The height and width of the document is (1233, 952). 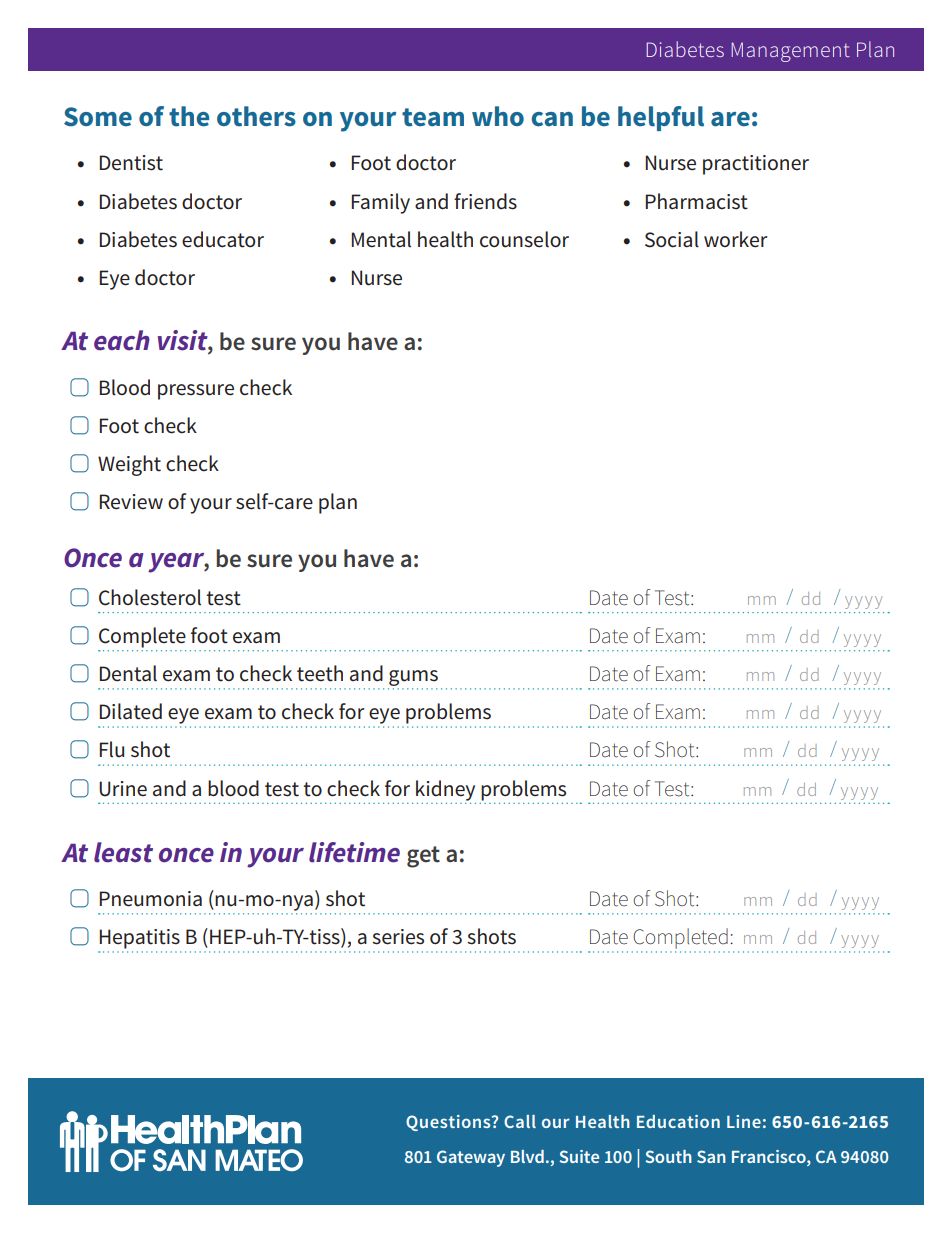 What do you see at coordinates (423, 857) in the document?
I see `get` at bounding box center [423, 857].
